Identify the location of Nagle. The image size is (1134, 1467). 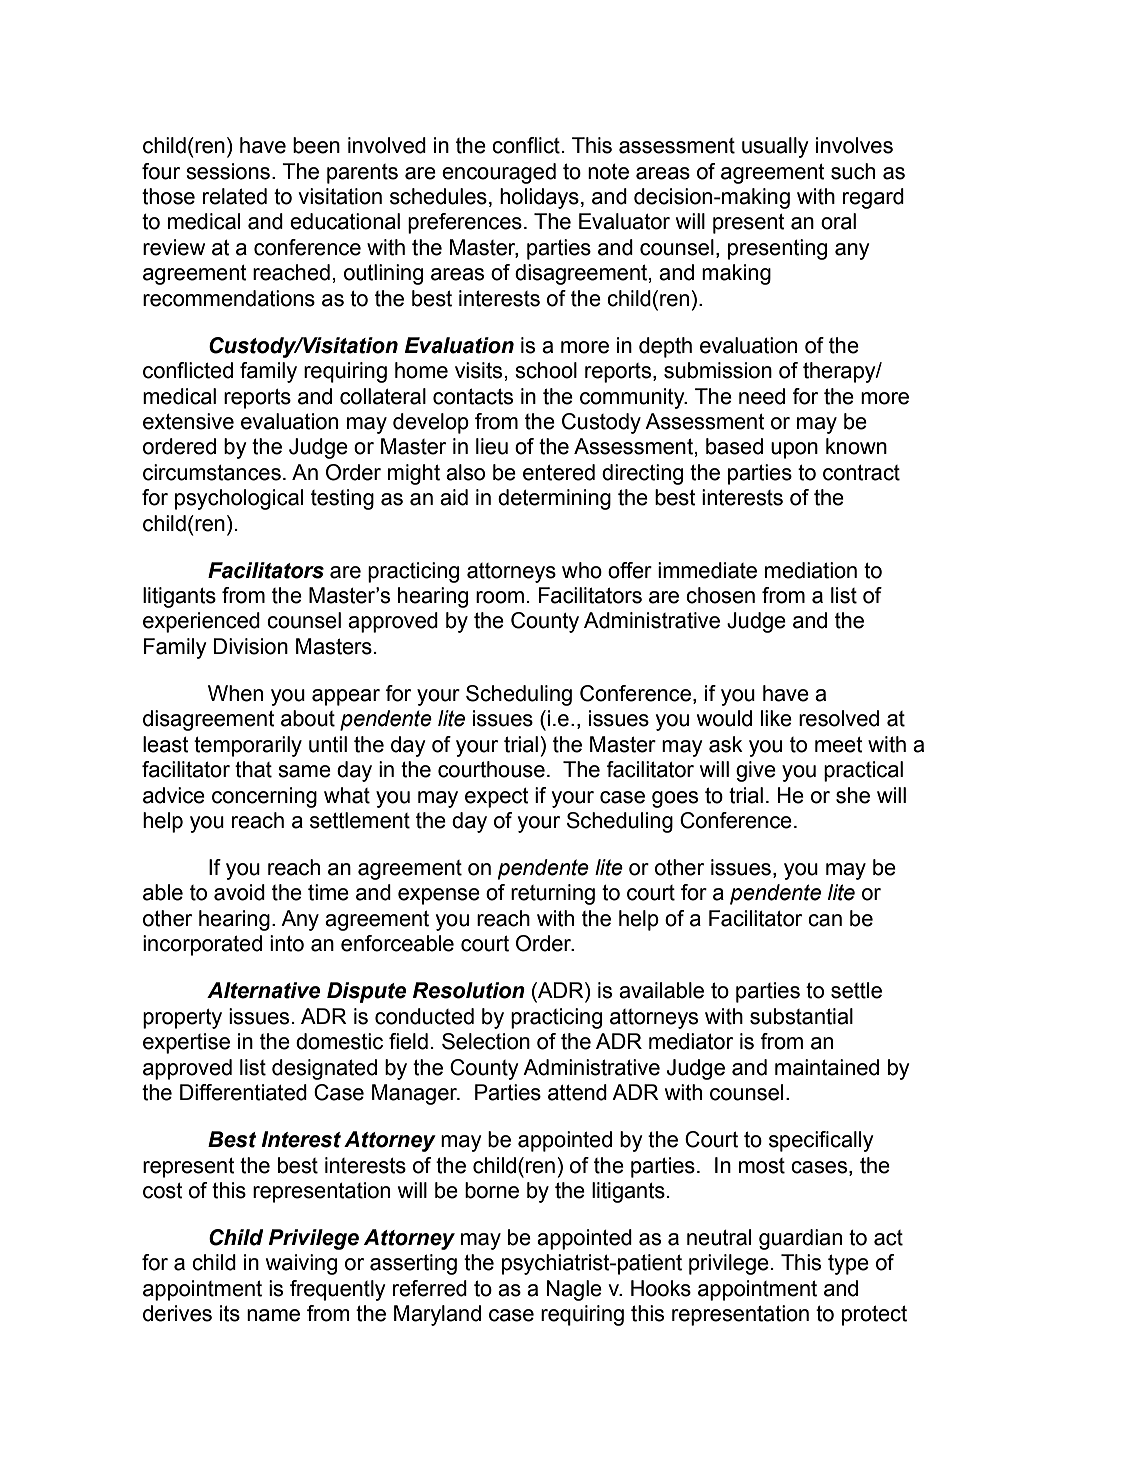
(574, 1290).
